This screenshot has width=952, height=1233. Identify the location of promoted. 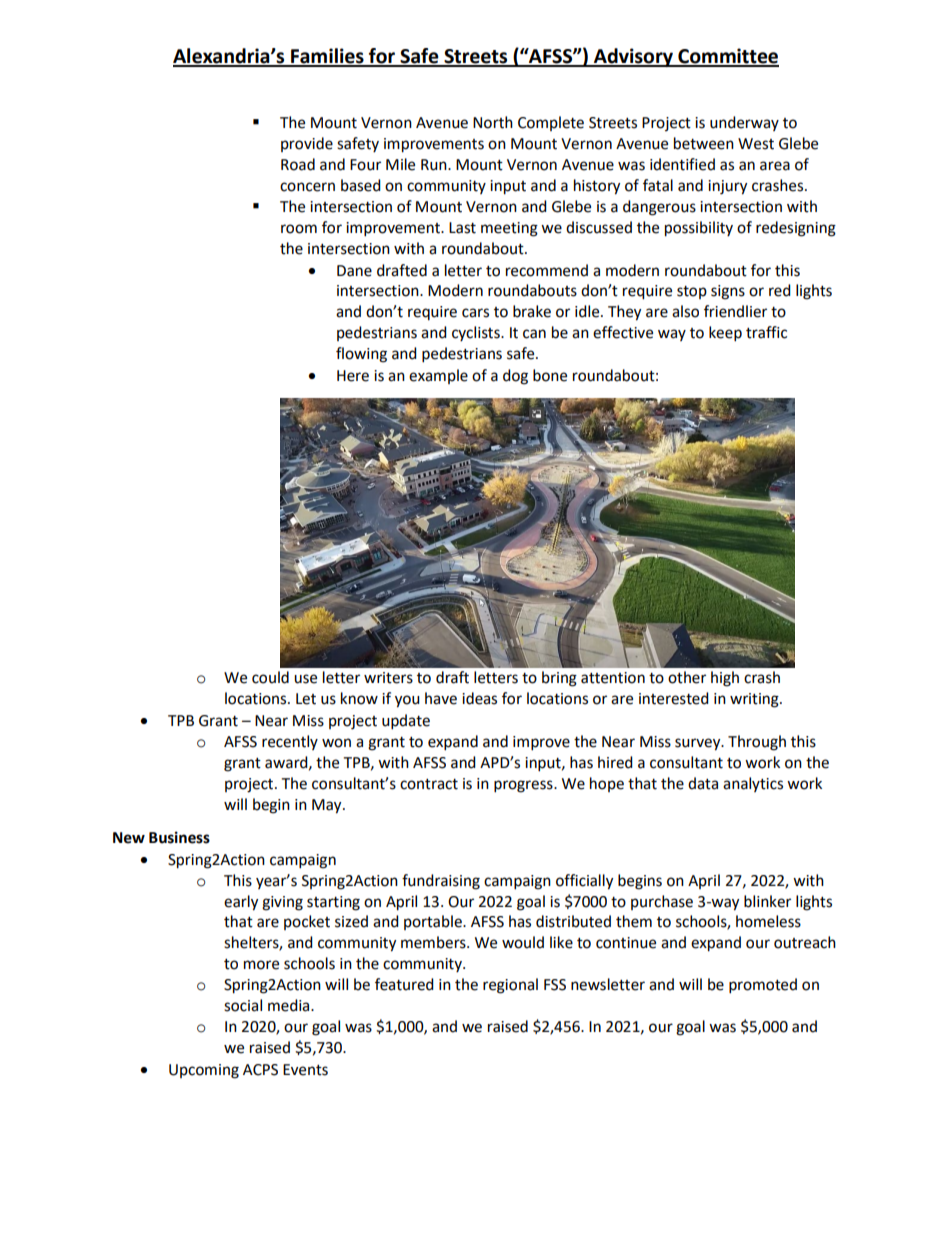
(763, 986).
